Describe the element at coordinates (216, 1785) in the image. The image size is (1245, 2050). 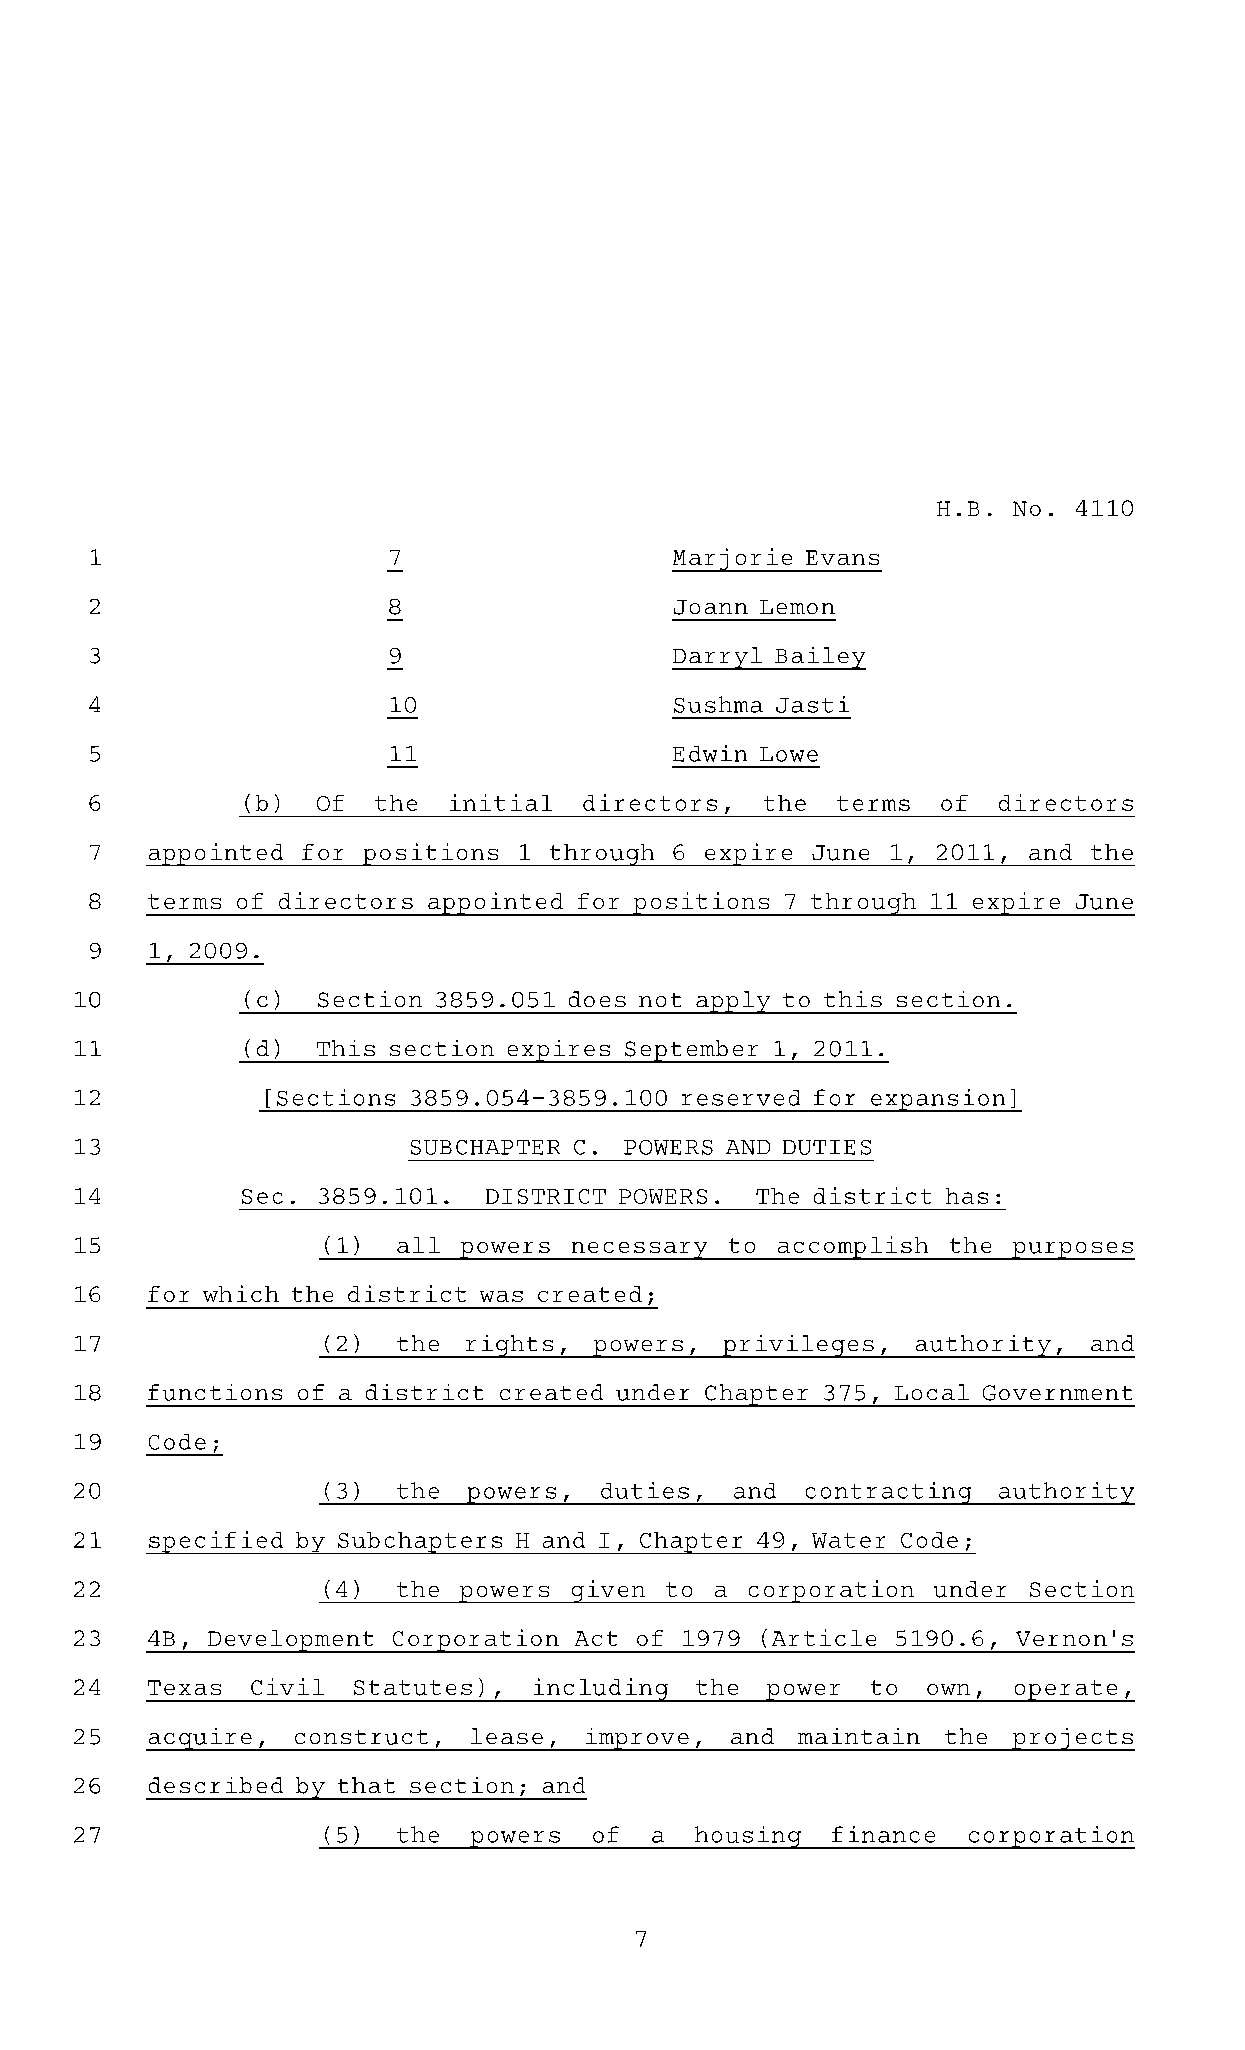
I see `described` at that location.
